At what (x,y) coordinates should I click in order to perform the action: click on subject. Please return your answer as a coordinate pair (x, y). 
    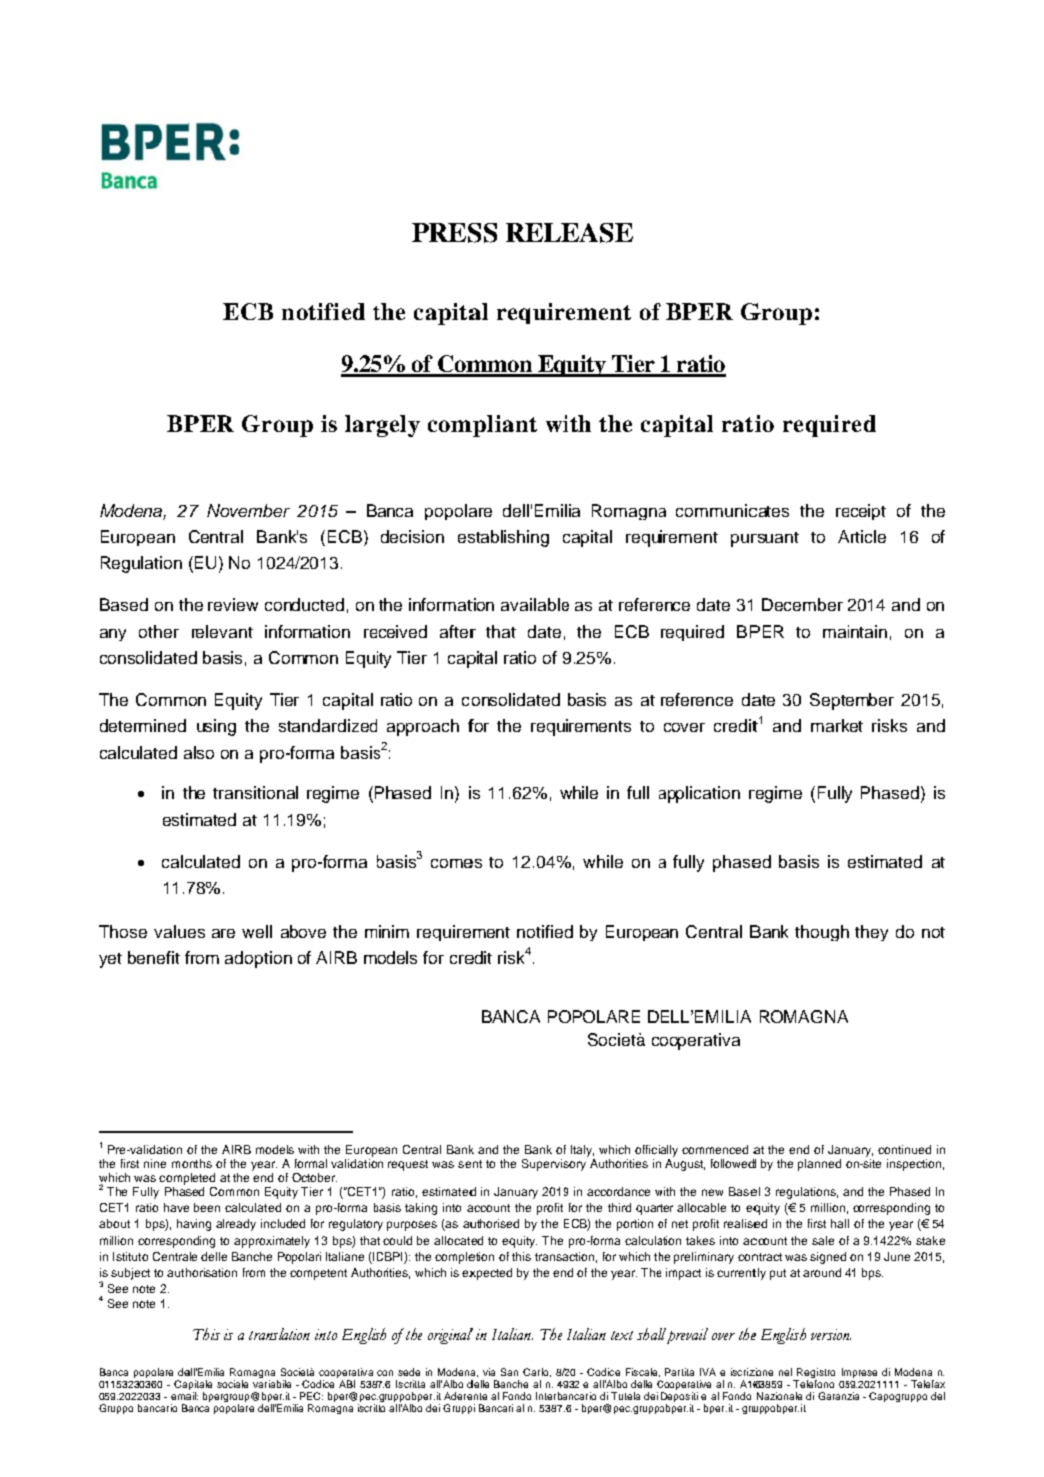
    Looking at the image, I should click on (130, 1274).
